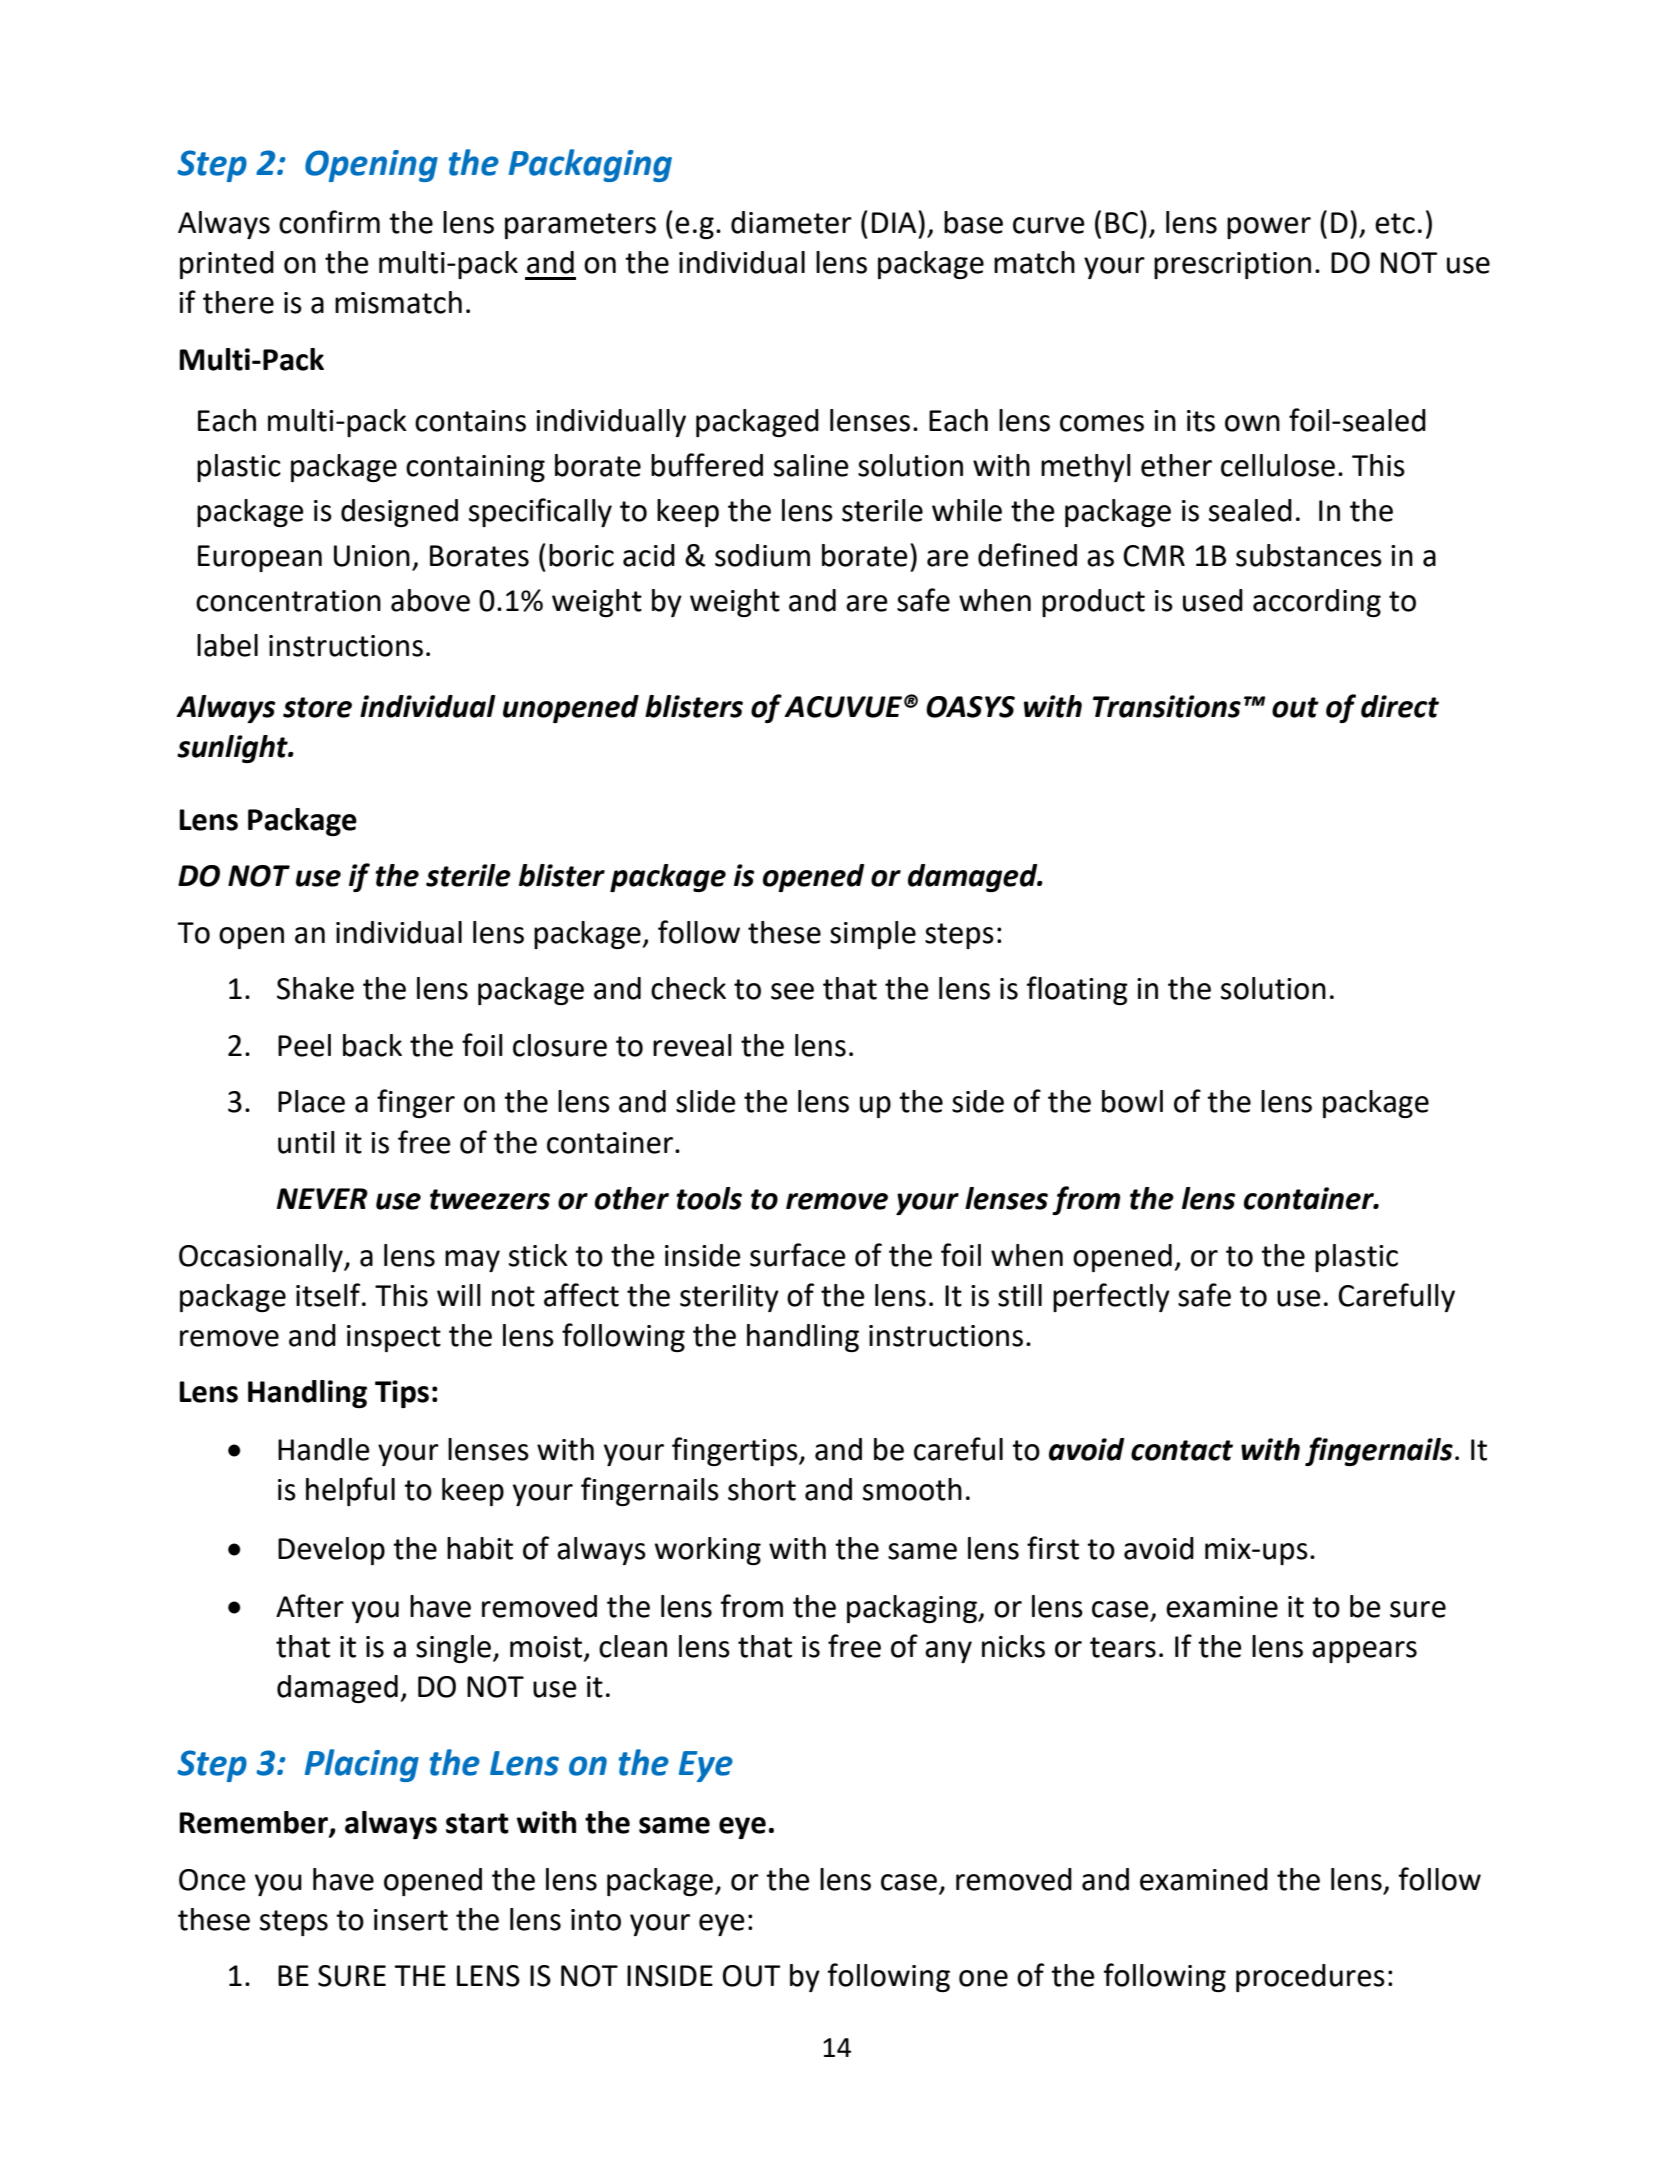 This screenshot has height=2167, width=1674. Describe the element at coordinates (873, 935) in the screenshot. I see `simple` at that location.
